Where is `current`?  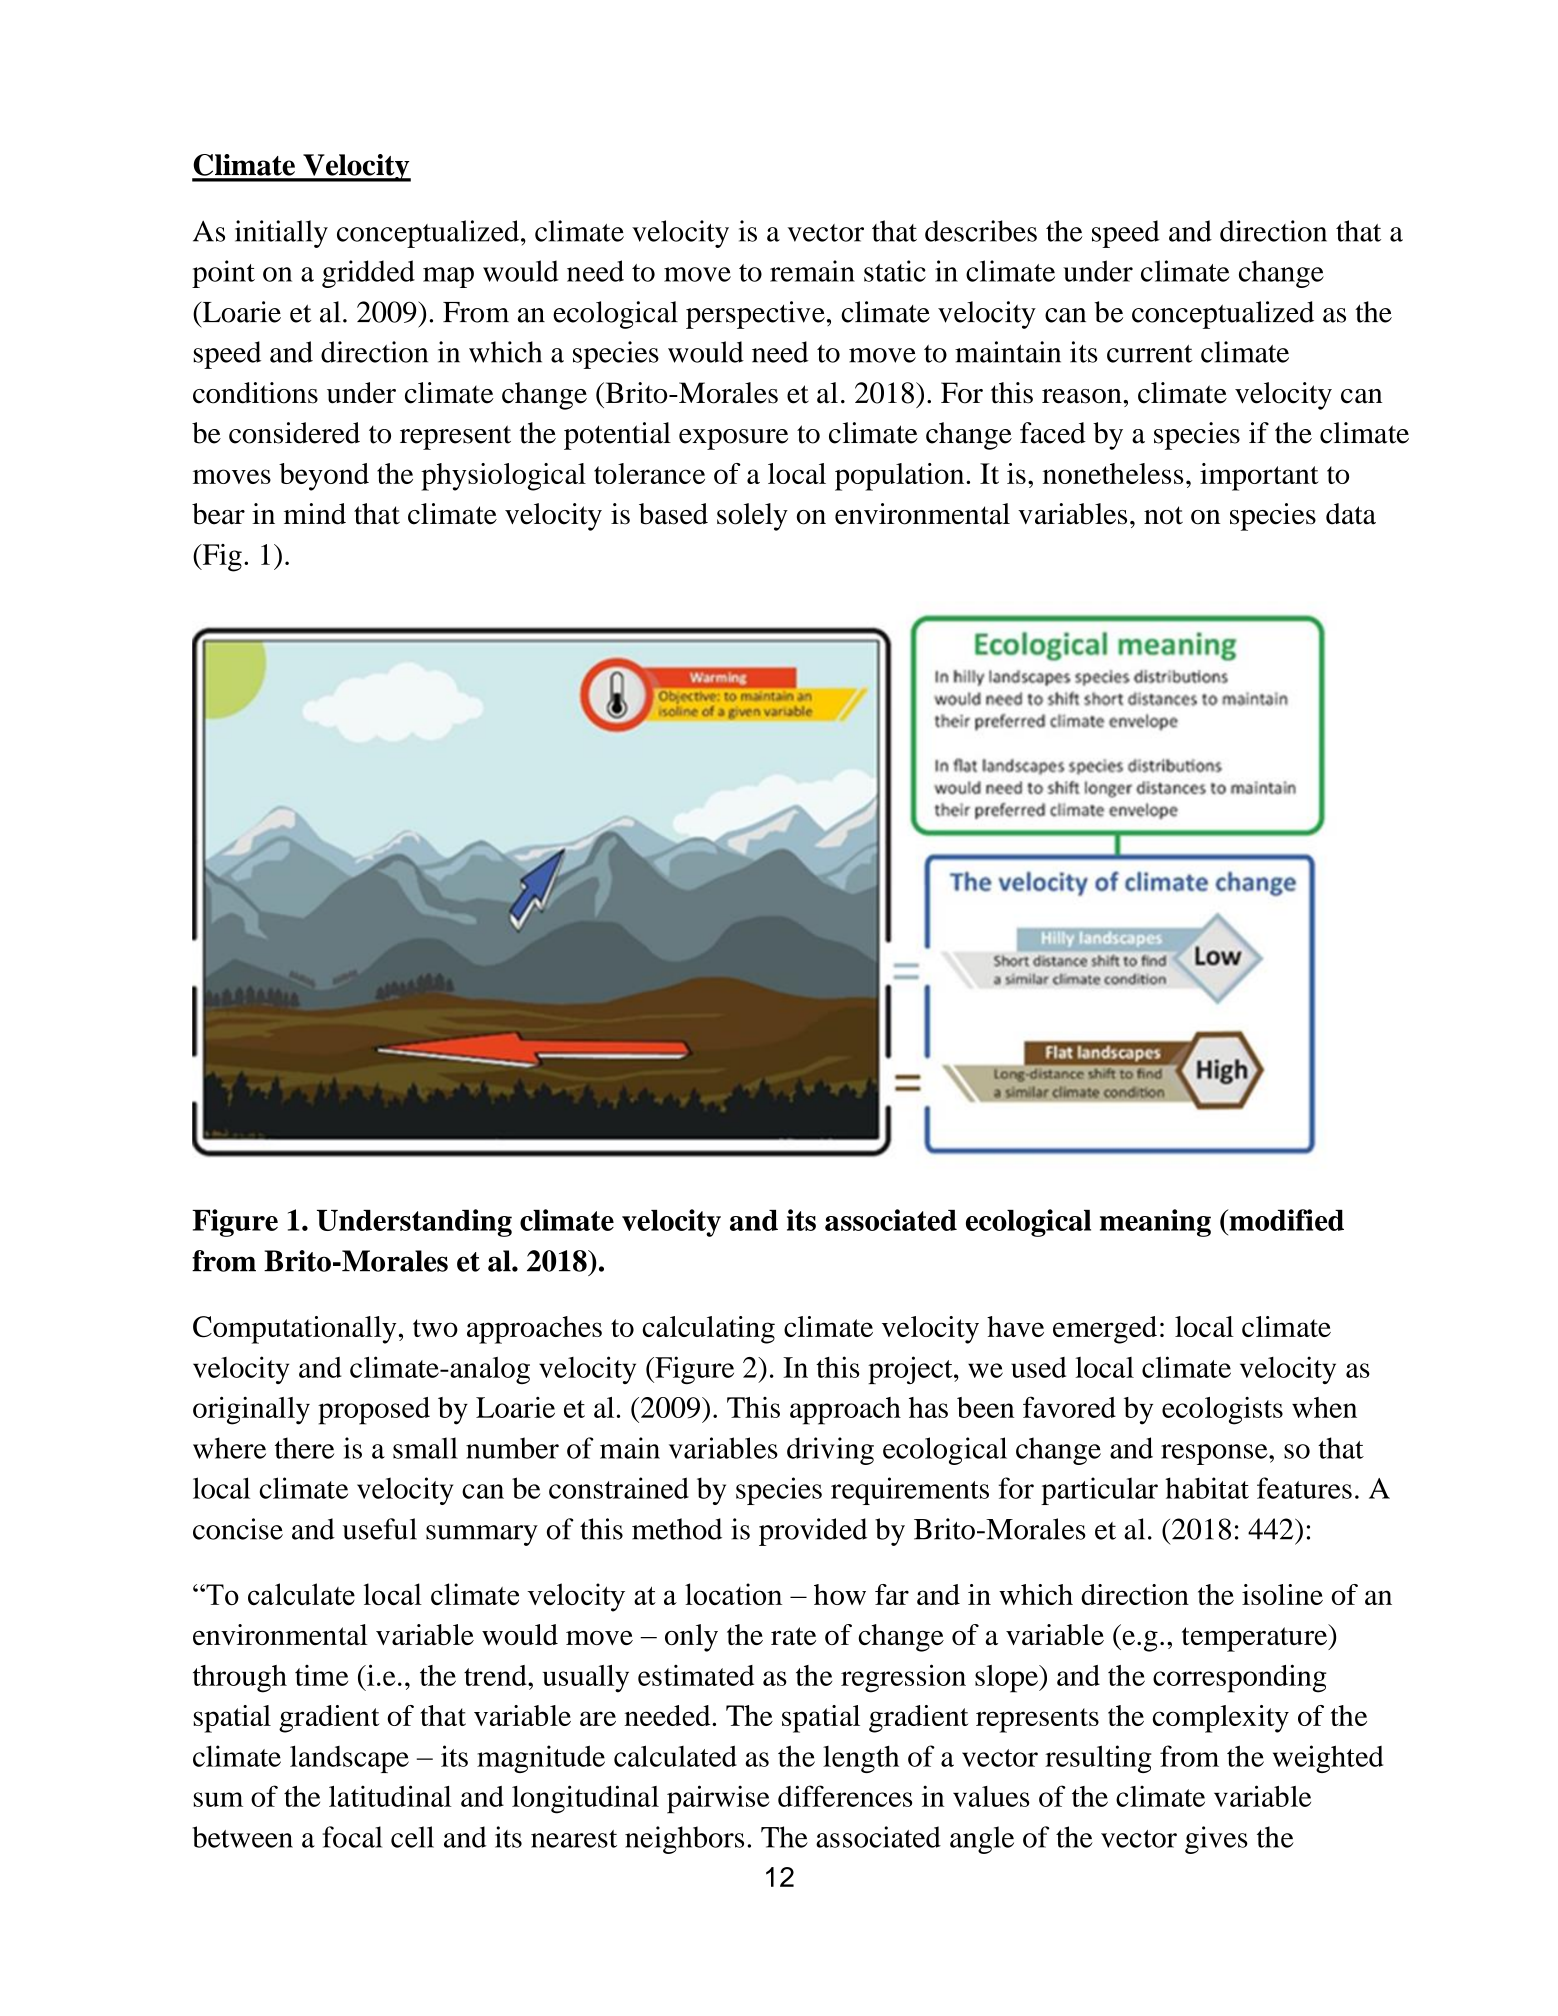
current is located at coordinates (1150, 354).
